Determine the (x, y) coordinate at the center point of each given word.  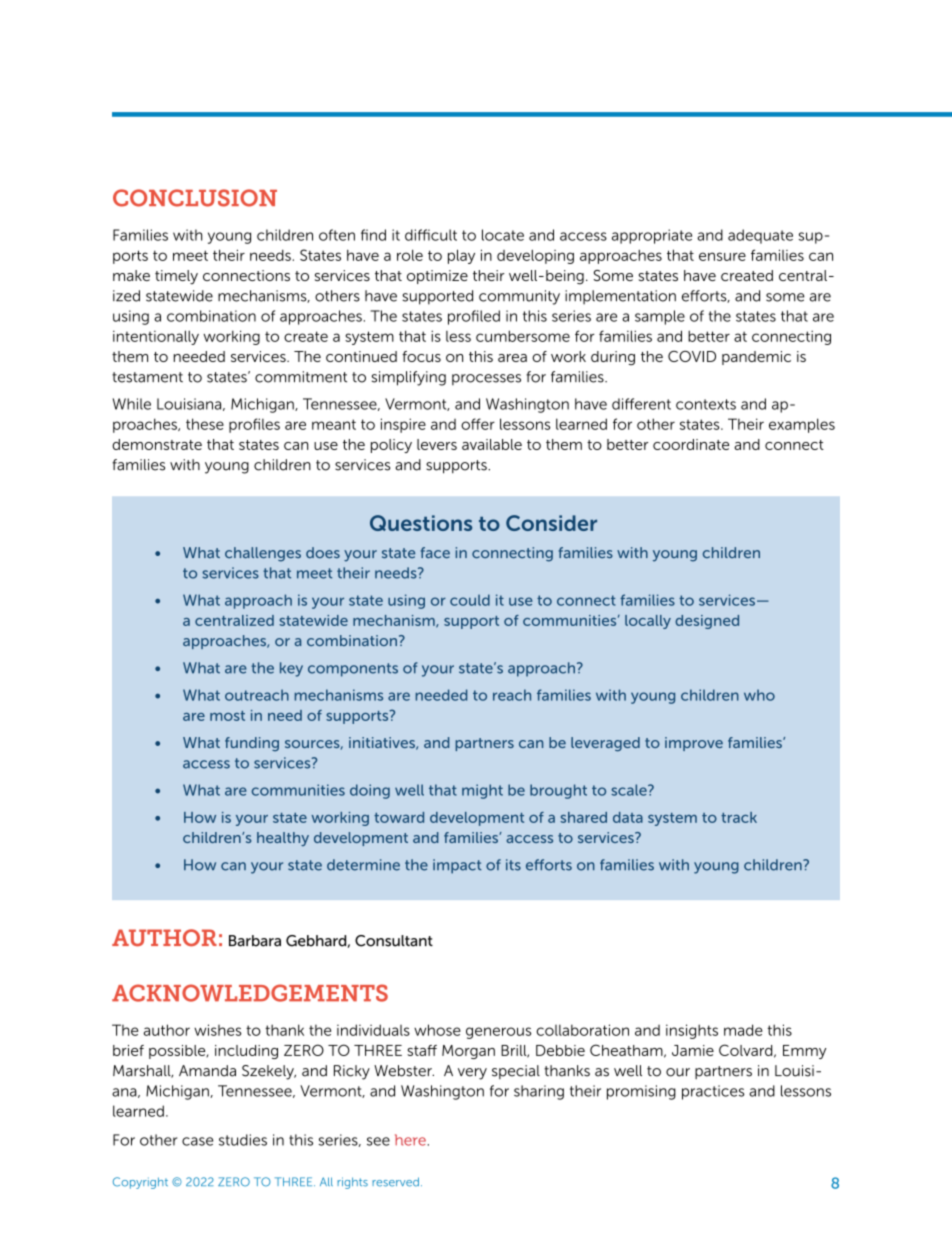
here (410, 1140)
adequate (760, 236)
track (739, 817)
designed (707, 622)
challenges (263, 554)
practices (713, 1092)
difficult (431, 235)
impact (457, 866)
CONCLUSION (195, 198)
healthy (283, 839)
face (435, 552)
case (197, 1141)
